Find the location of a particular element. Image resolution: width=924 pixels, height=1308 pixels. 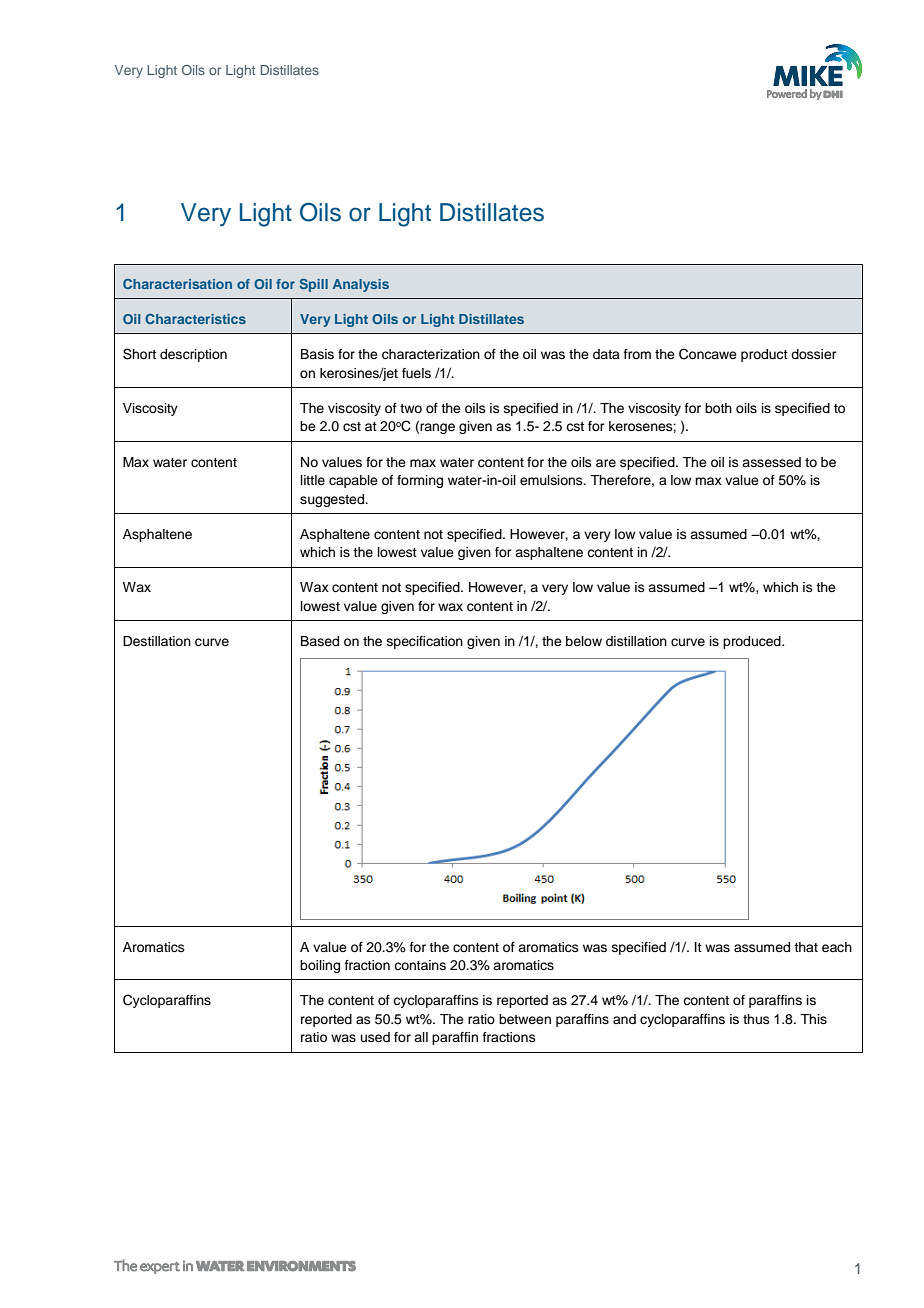

Characteristics is located at coordinates (195, 319).
